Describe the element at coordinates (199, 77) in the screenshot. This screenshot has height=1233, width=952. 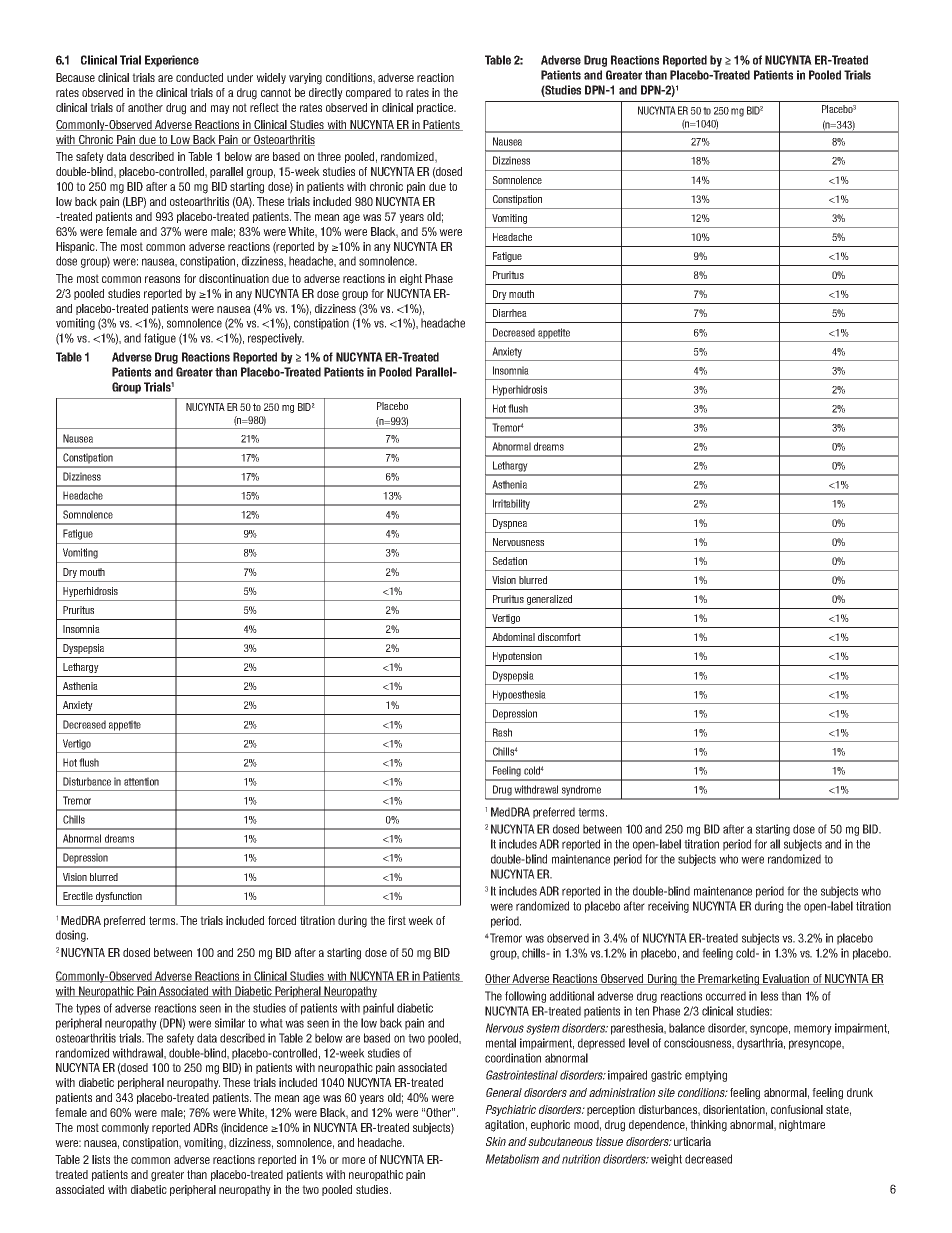
I see `conducted` at that location.
